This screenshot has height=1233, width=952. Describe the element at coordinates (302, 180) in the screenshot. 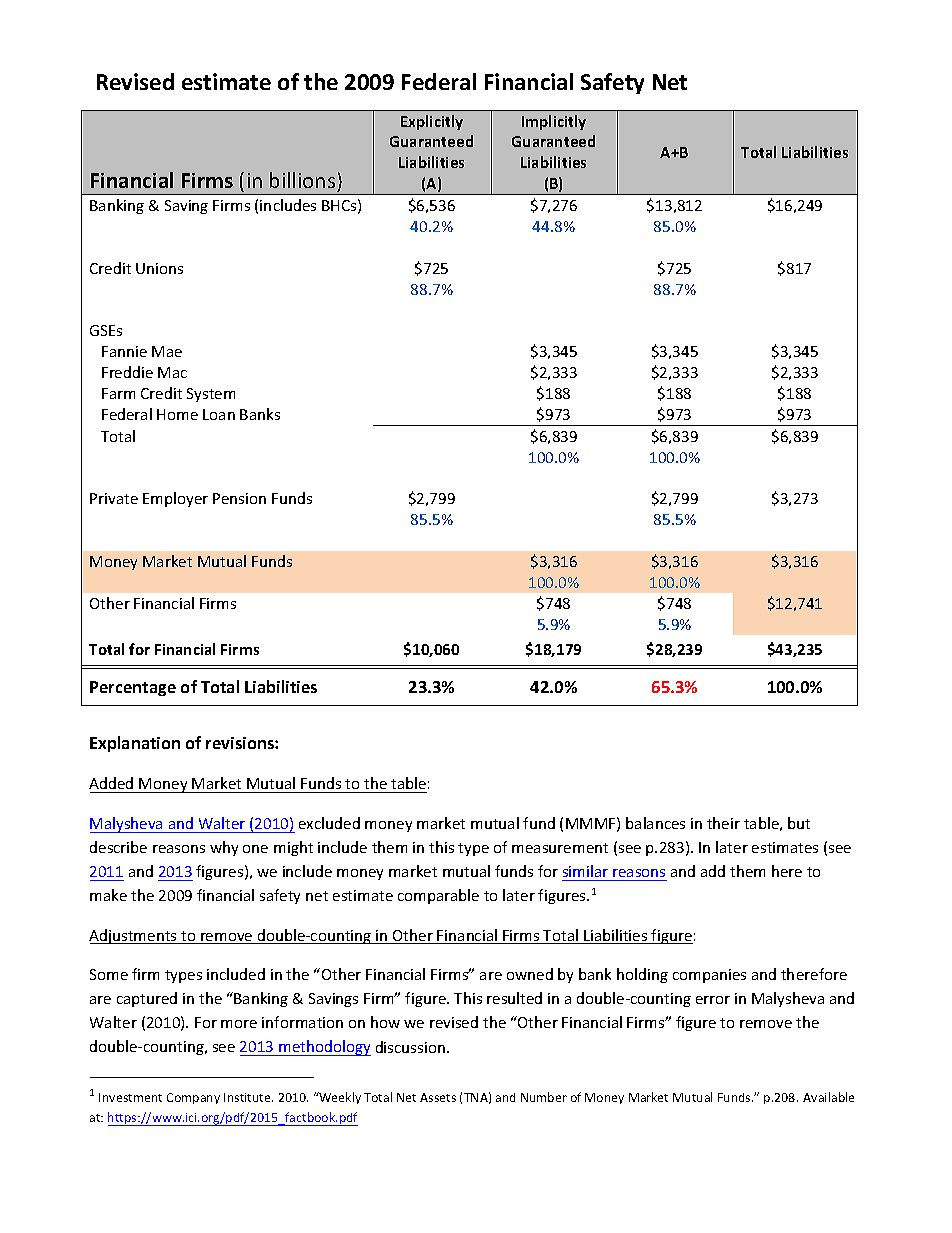

I see `billions` at that location.
